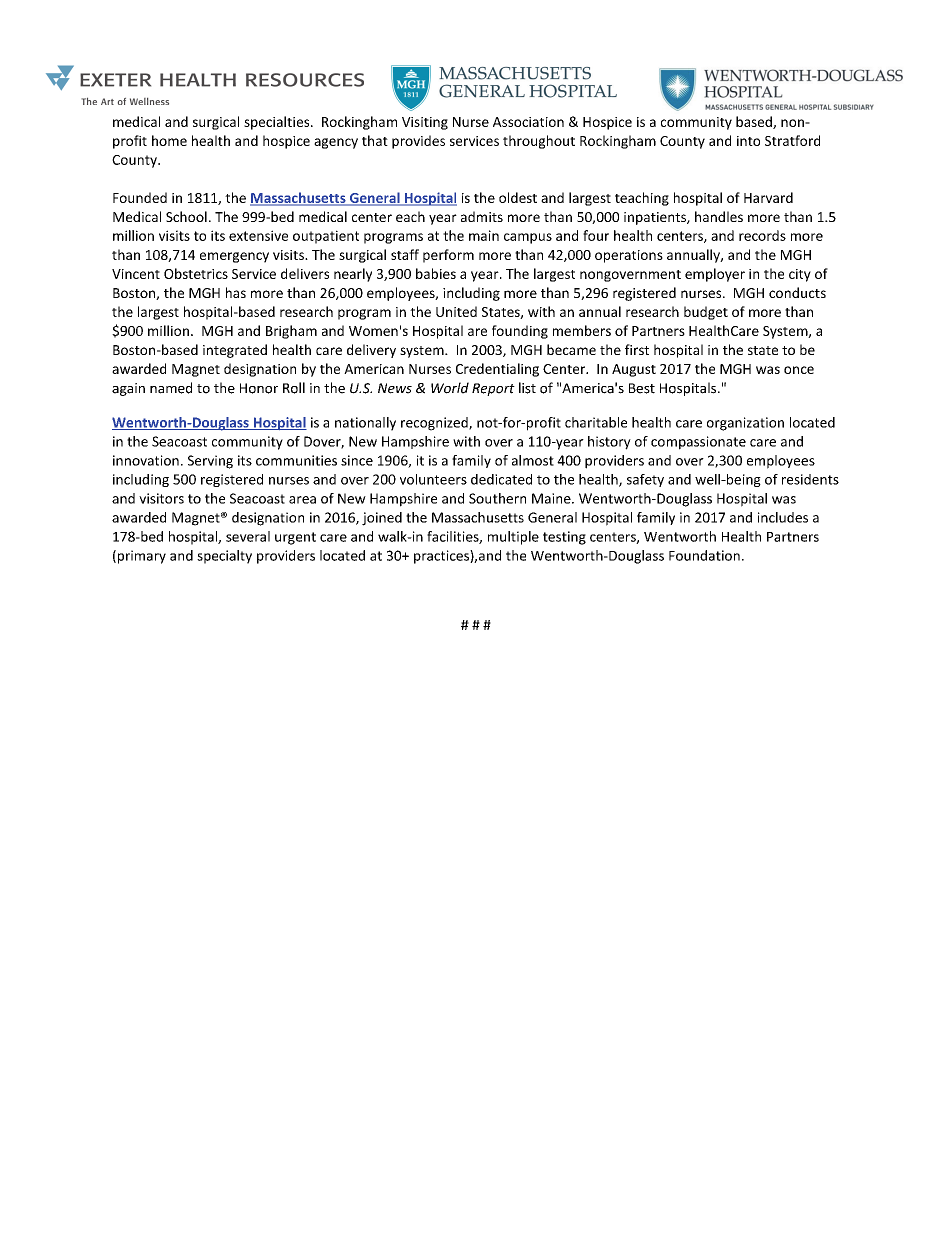 The image size is (952, 1233). I want to click on Foundation, so click(704, 555).
